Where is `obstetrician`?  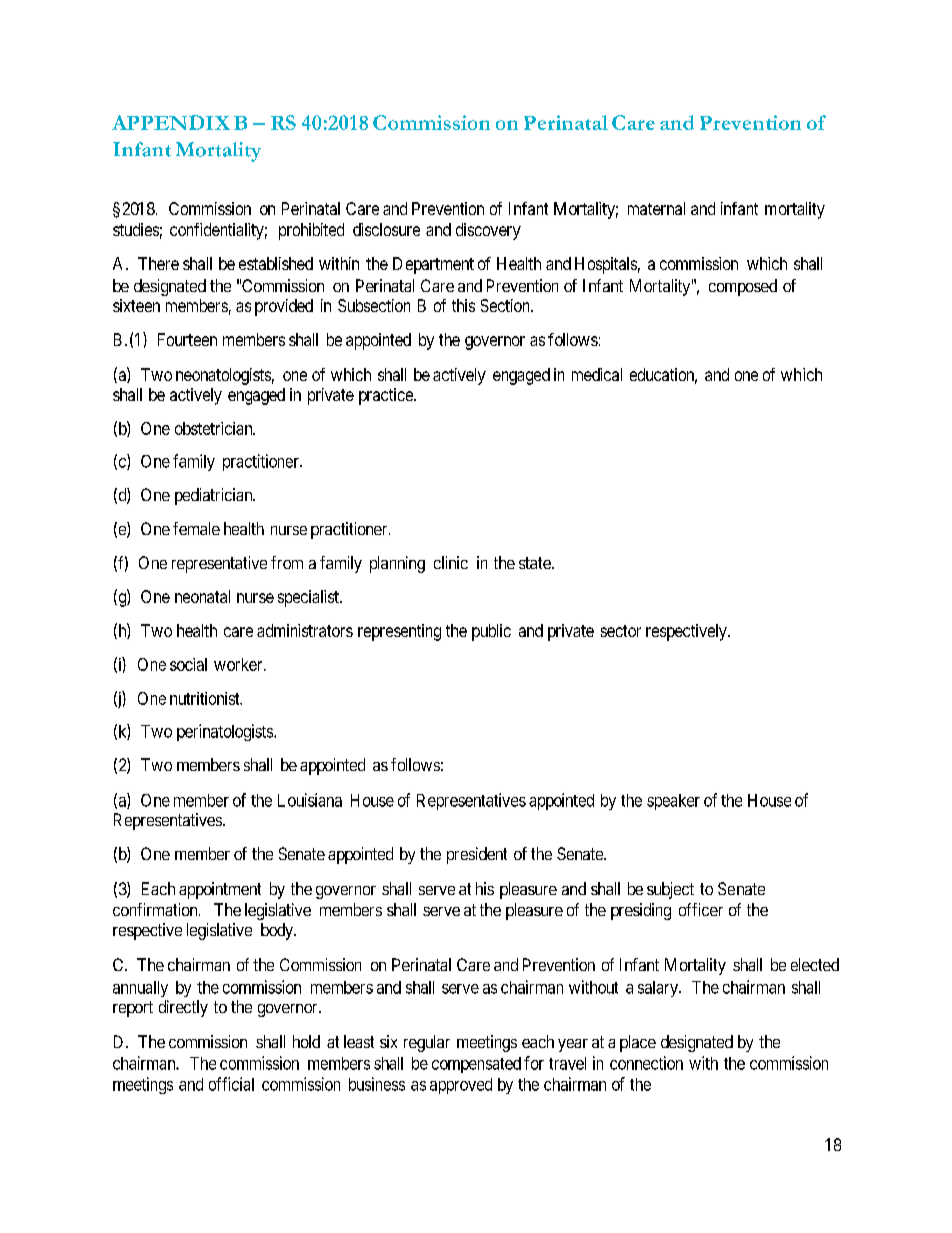
obstetrician is located at coordinates (215, 428).
